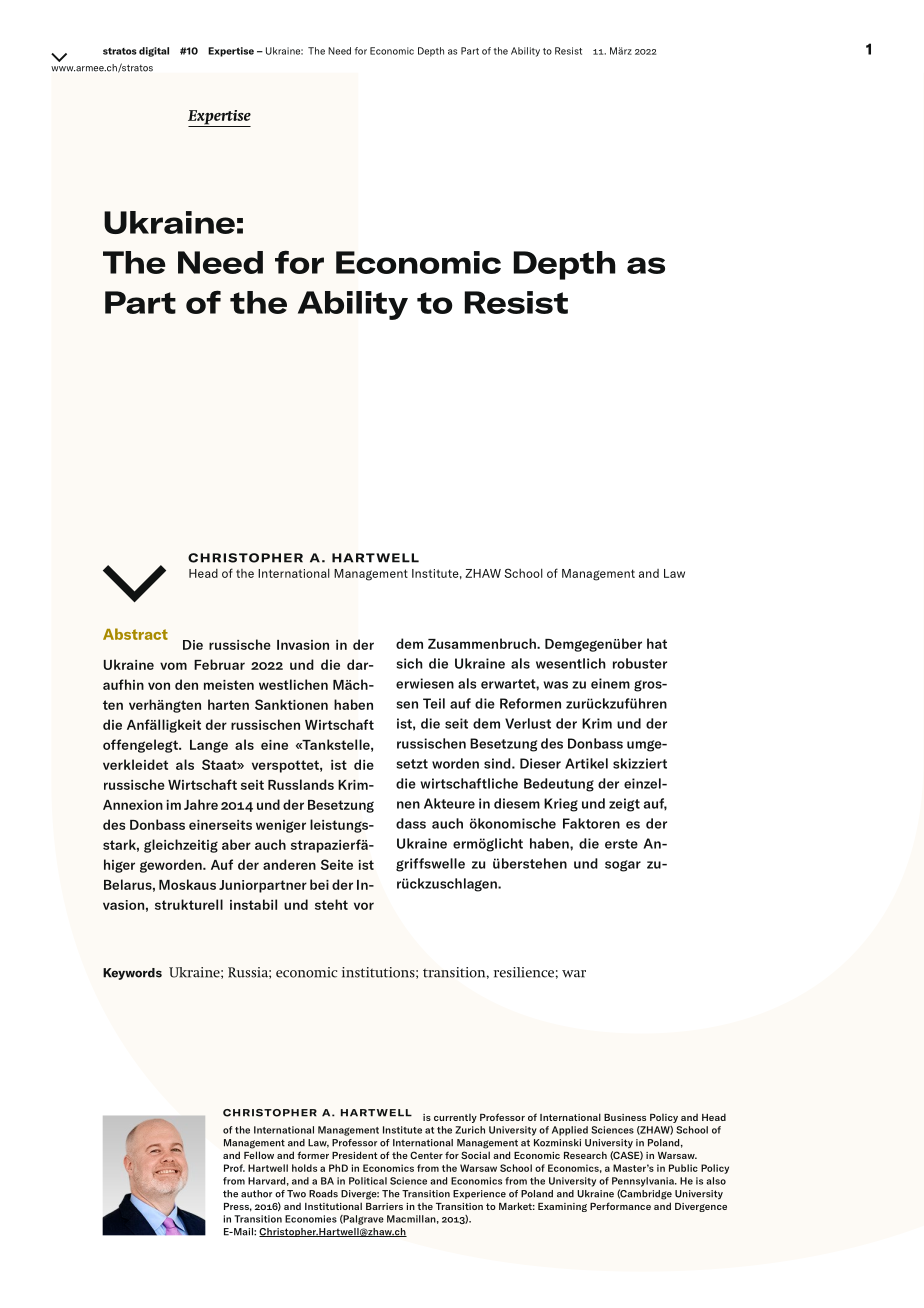 The width and height of the page is (924, 1308). What do you see at coordinates (154, 52) in the page?
I see `digital` at bounding box center [154, 52].
